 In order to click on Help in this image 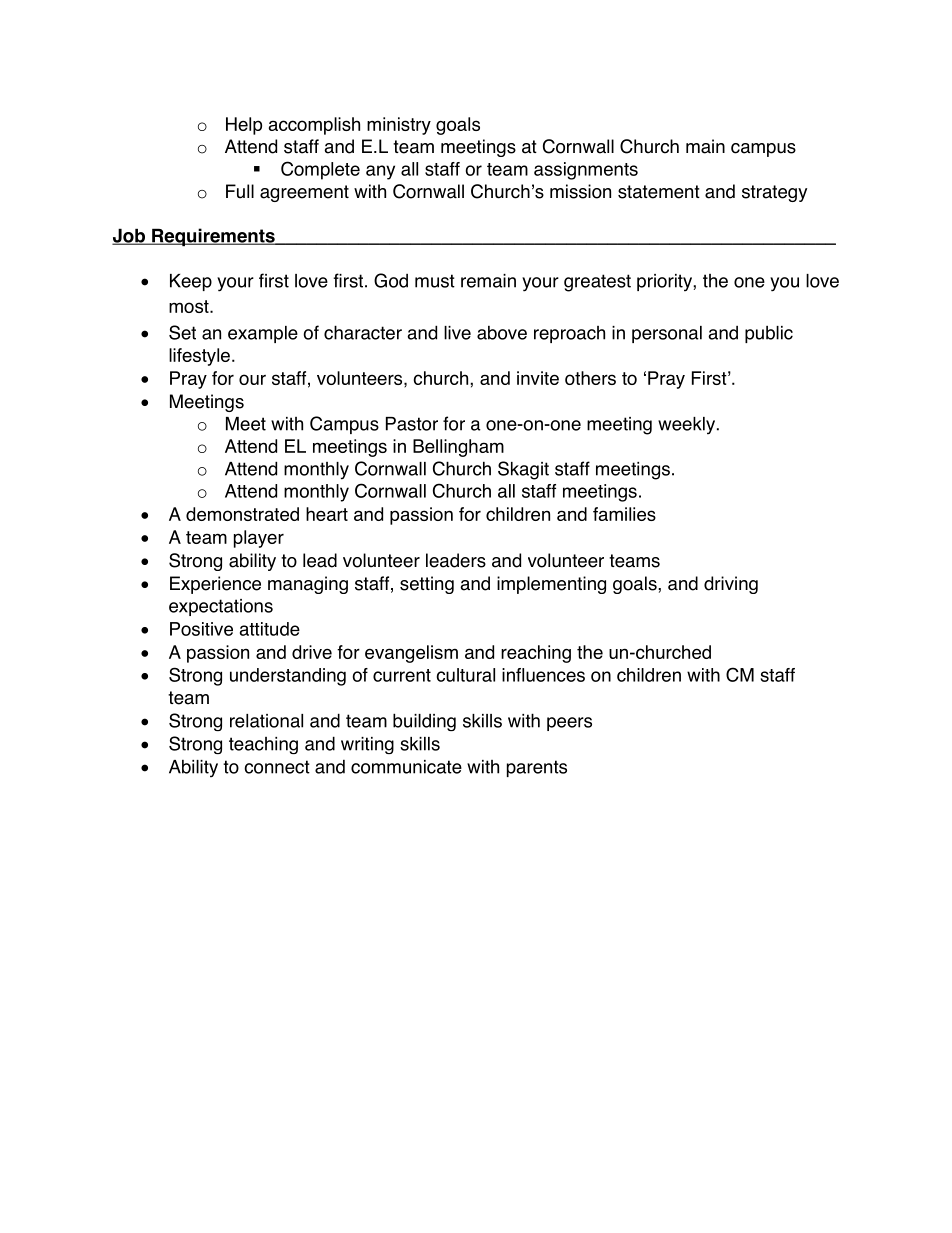, I will do `click(244, 126)`.
